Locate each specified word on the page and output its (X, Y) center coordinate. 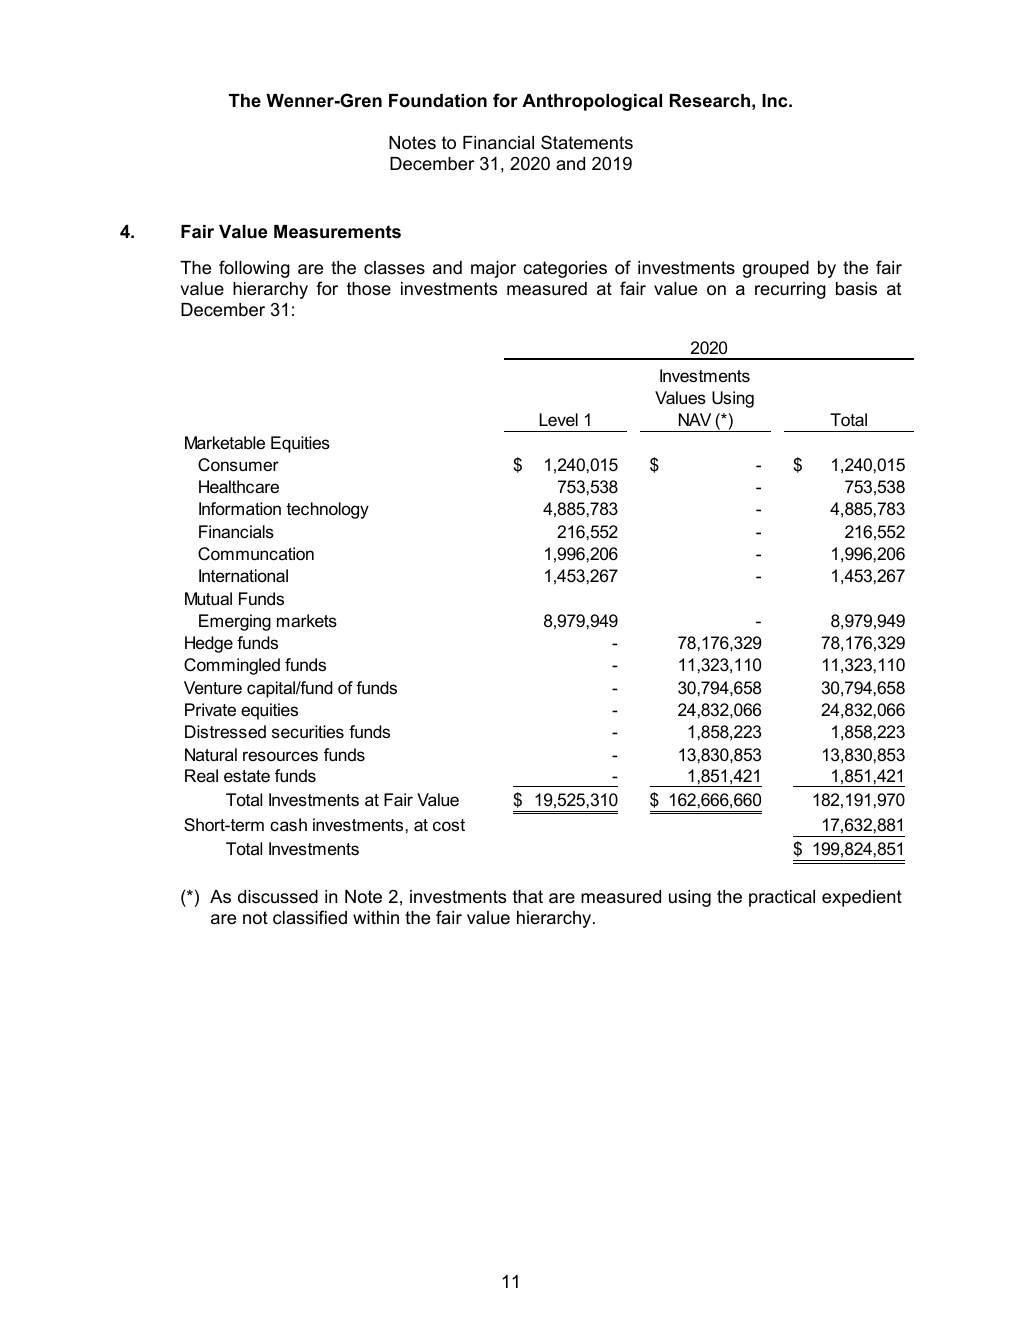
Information (240, 508)
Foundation (438, 100)
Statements (587, 142)
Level (558, 420)
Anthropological (592, 102)
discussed (278, 897)
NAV (695, 419)
